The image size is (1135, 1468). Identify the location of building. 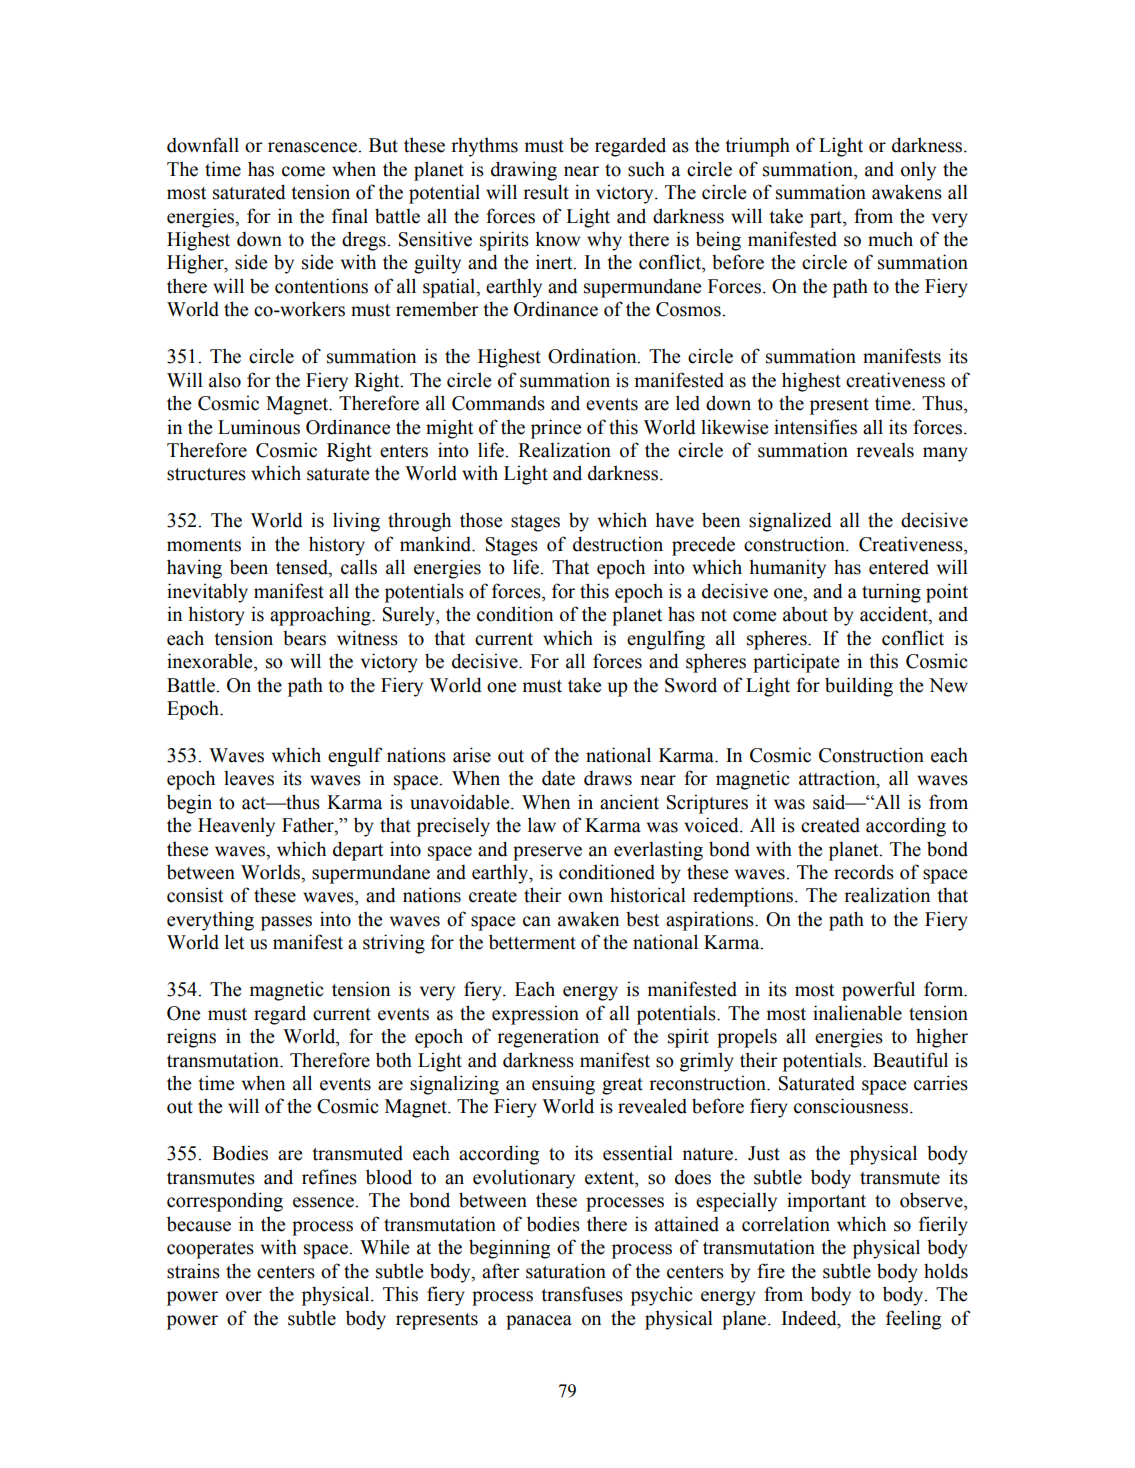
(859, 687).
